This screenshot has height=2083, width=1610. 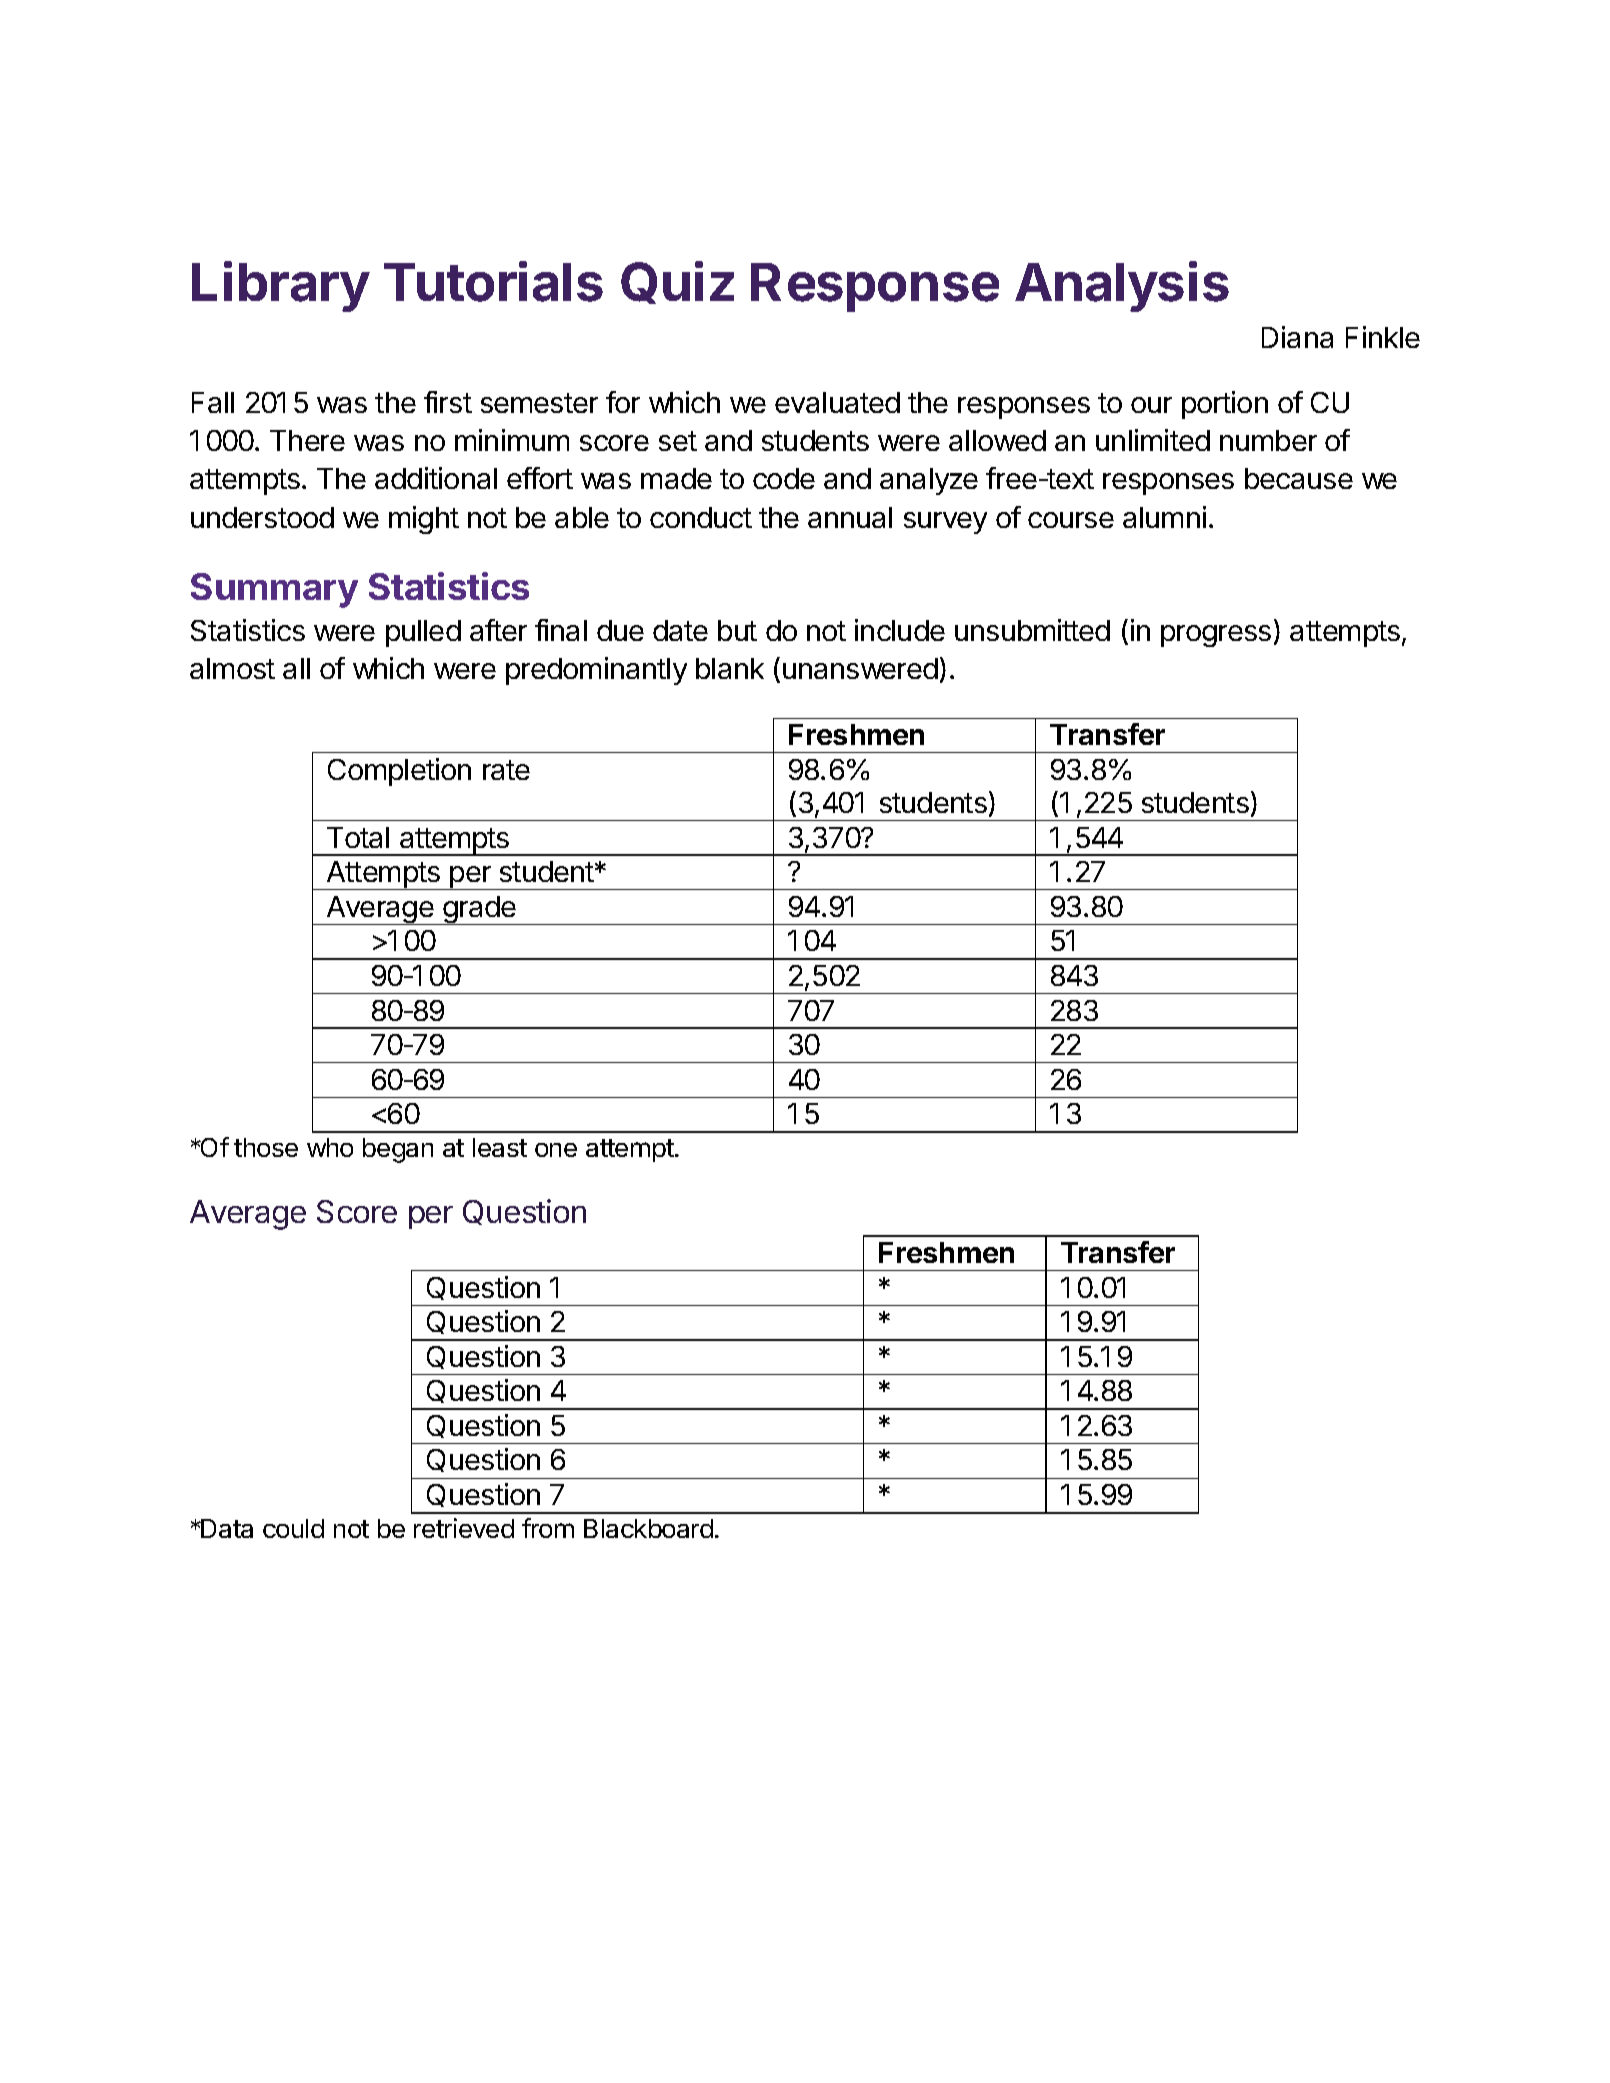 I want to click on who, so click(x=330, y=1147).
